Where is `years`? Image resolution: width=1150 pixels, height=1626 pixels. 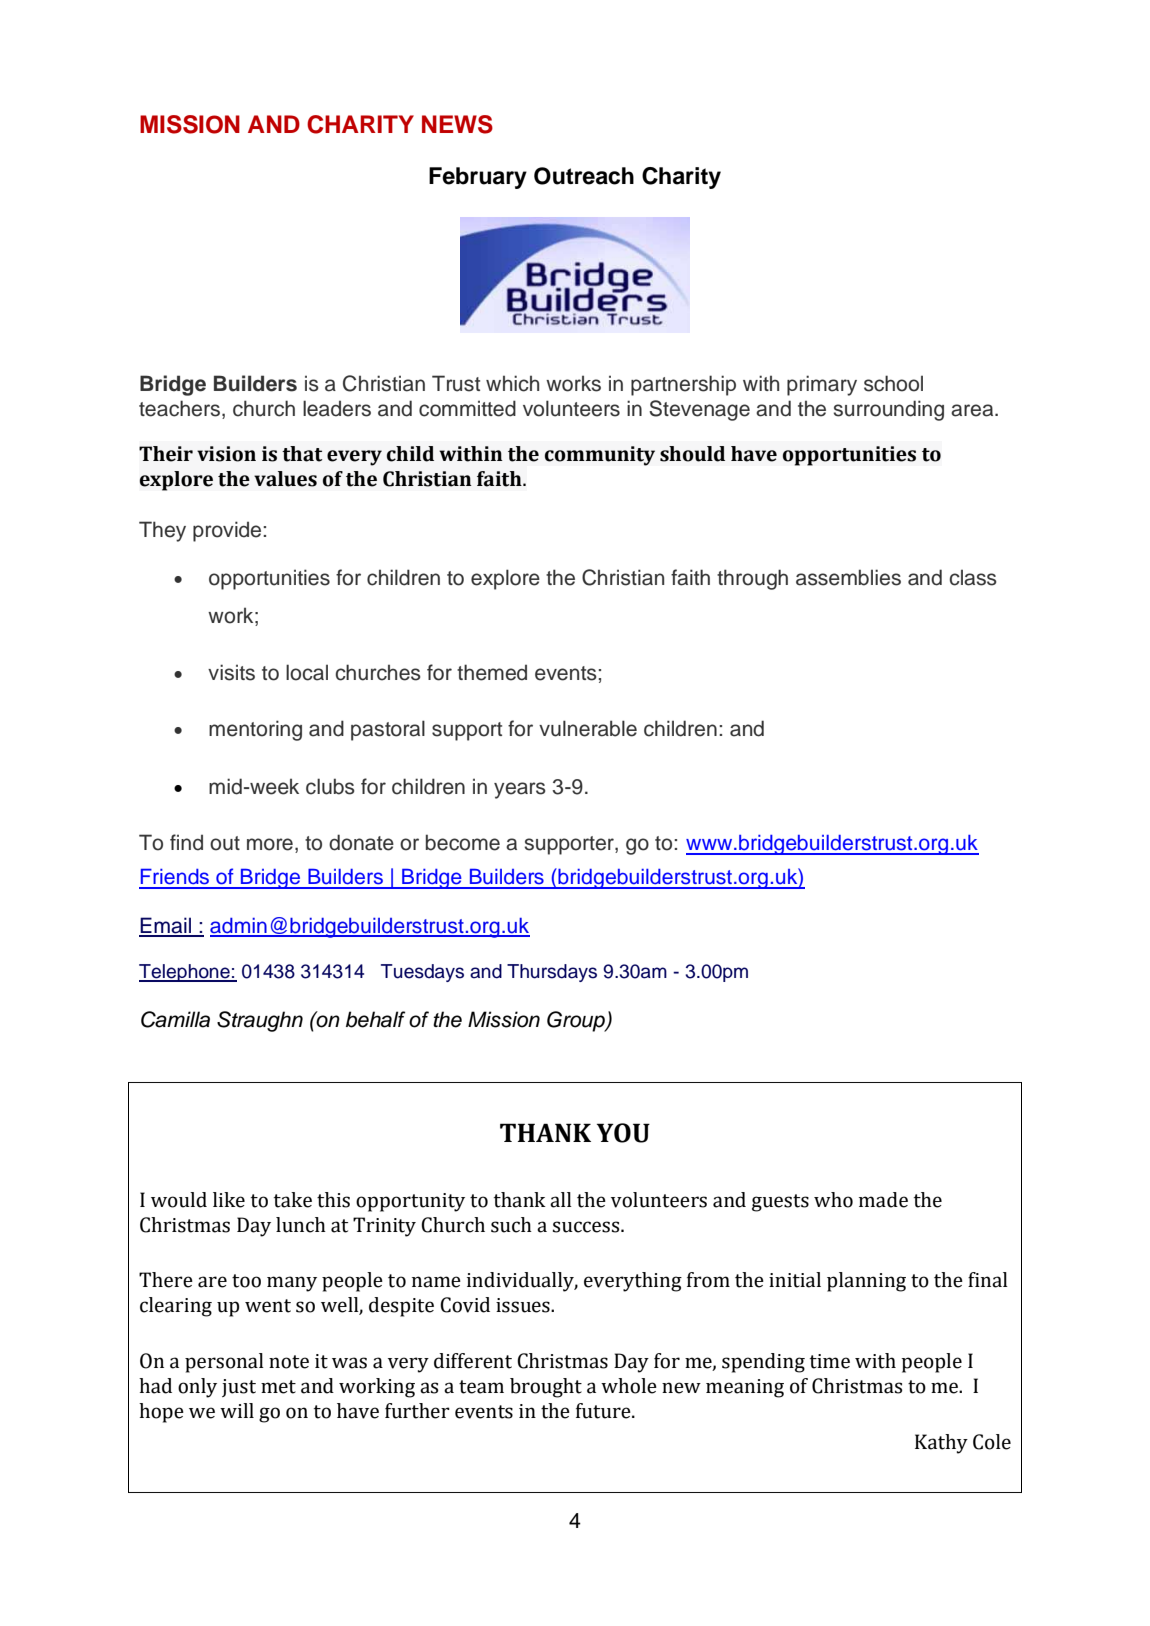
years is located at coordinates (520, 790).
